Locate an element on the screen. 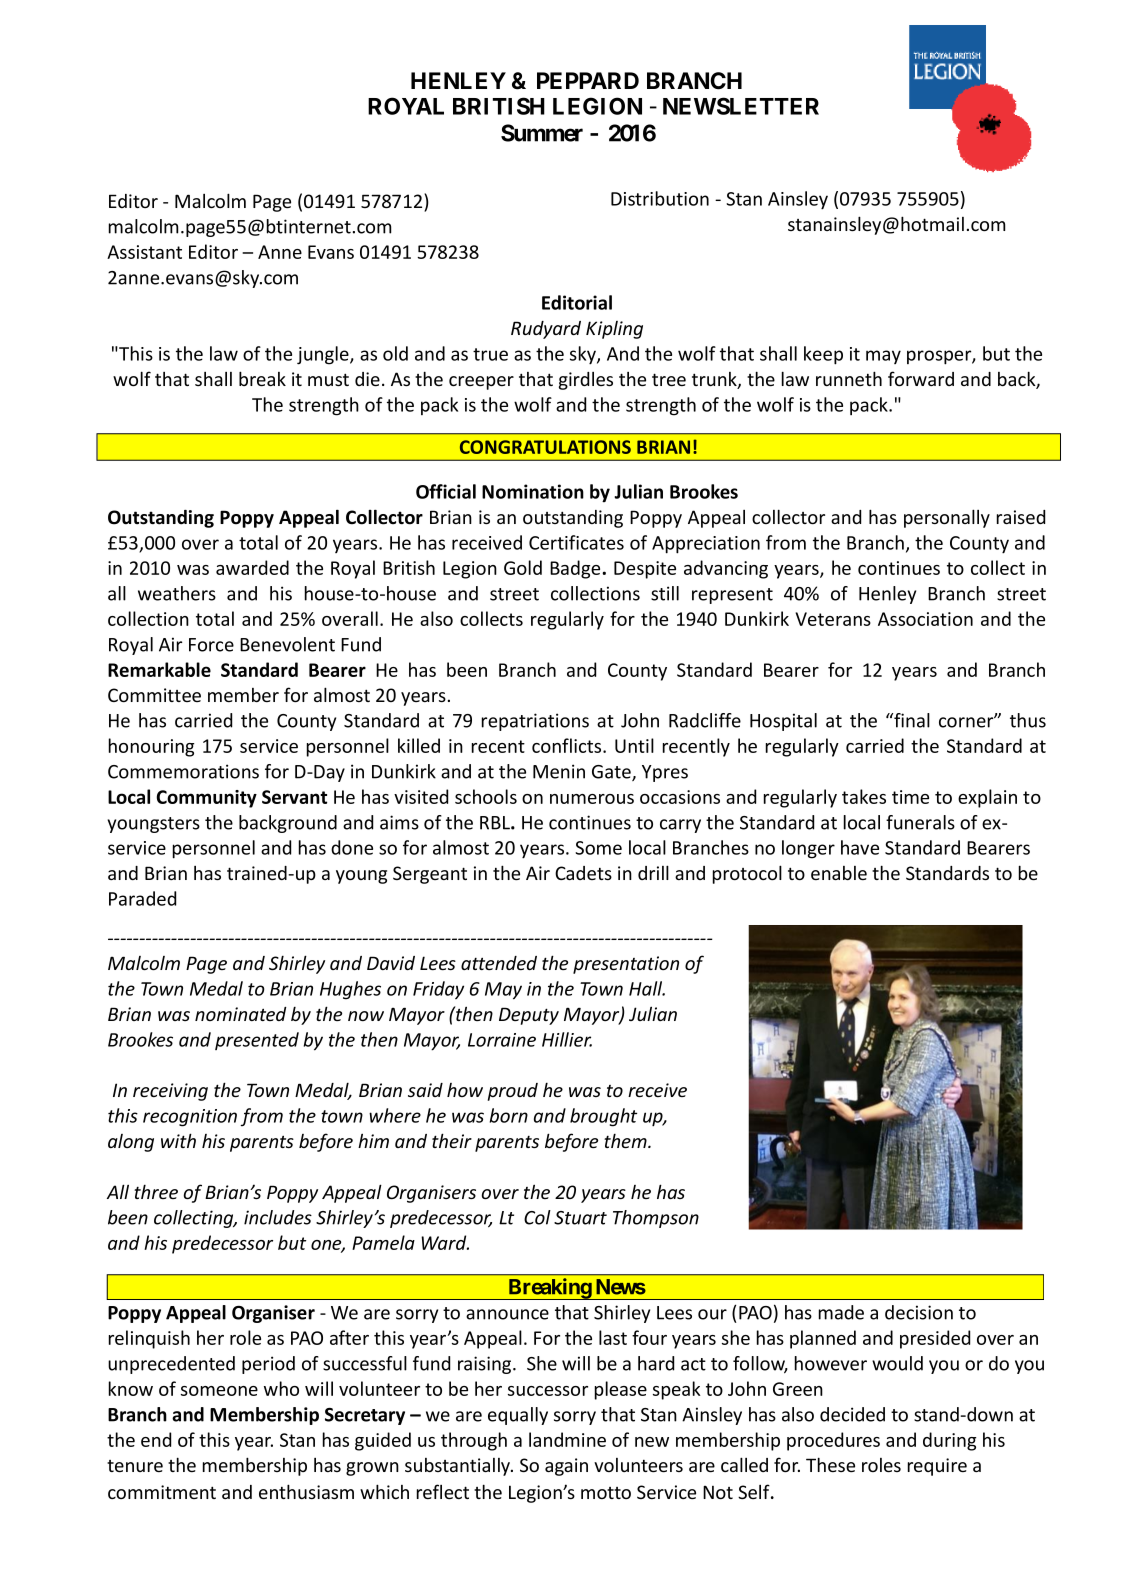 Image resolution: width=1127 pixels, height=1594 pixels. Hillier is located at coordinates (567, 1039).
